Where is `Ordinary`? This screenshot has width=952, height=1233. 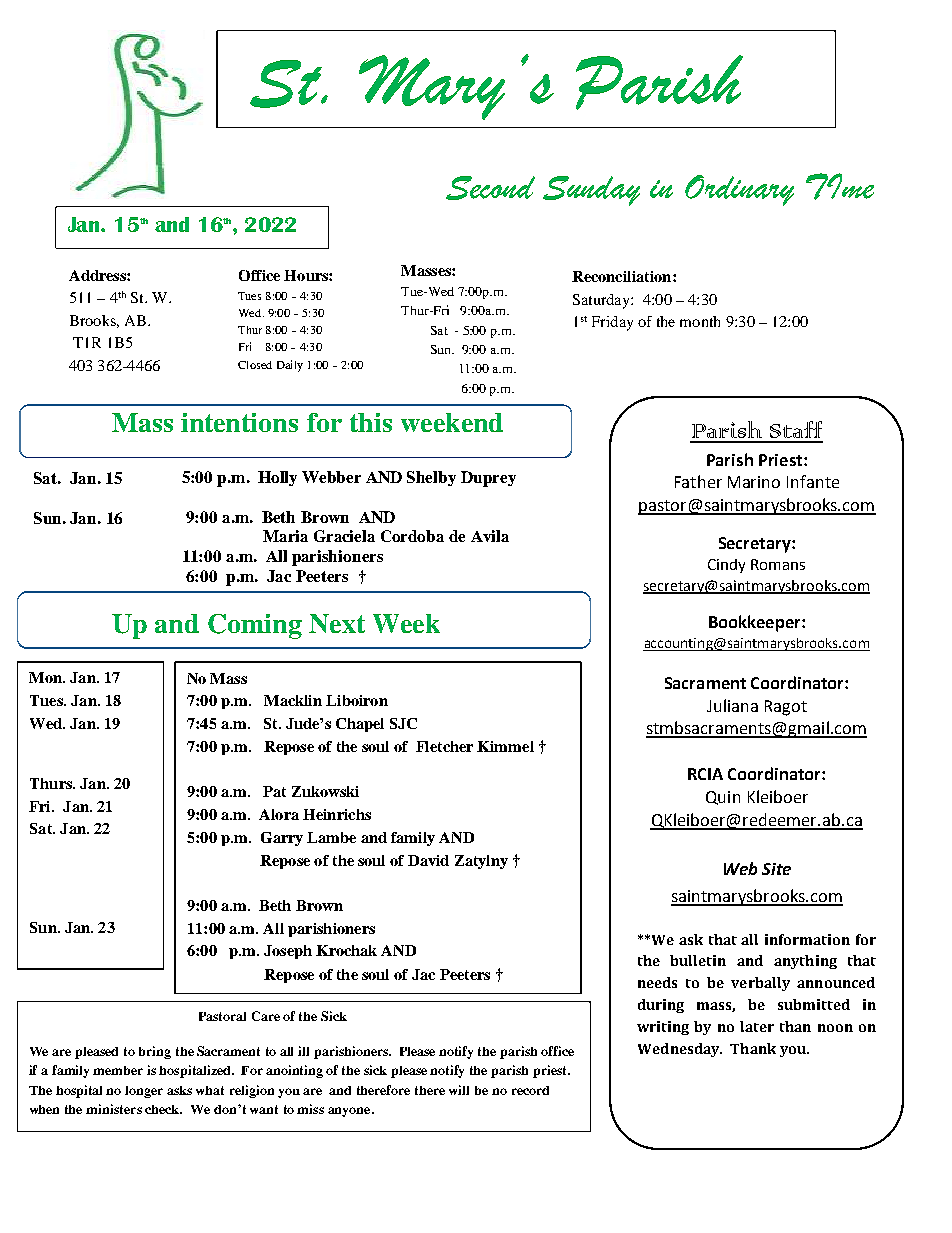 Ordinary is located at coordinates (739, 190).
